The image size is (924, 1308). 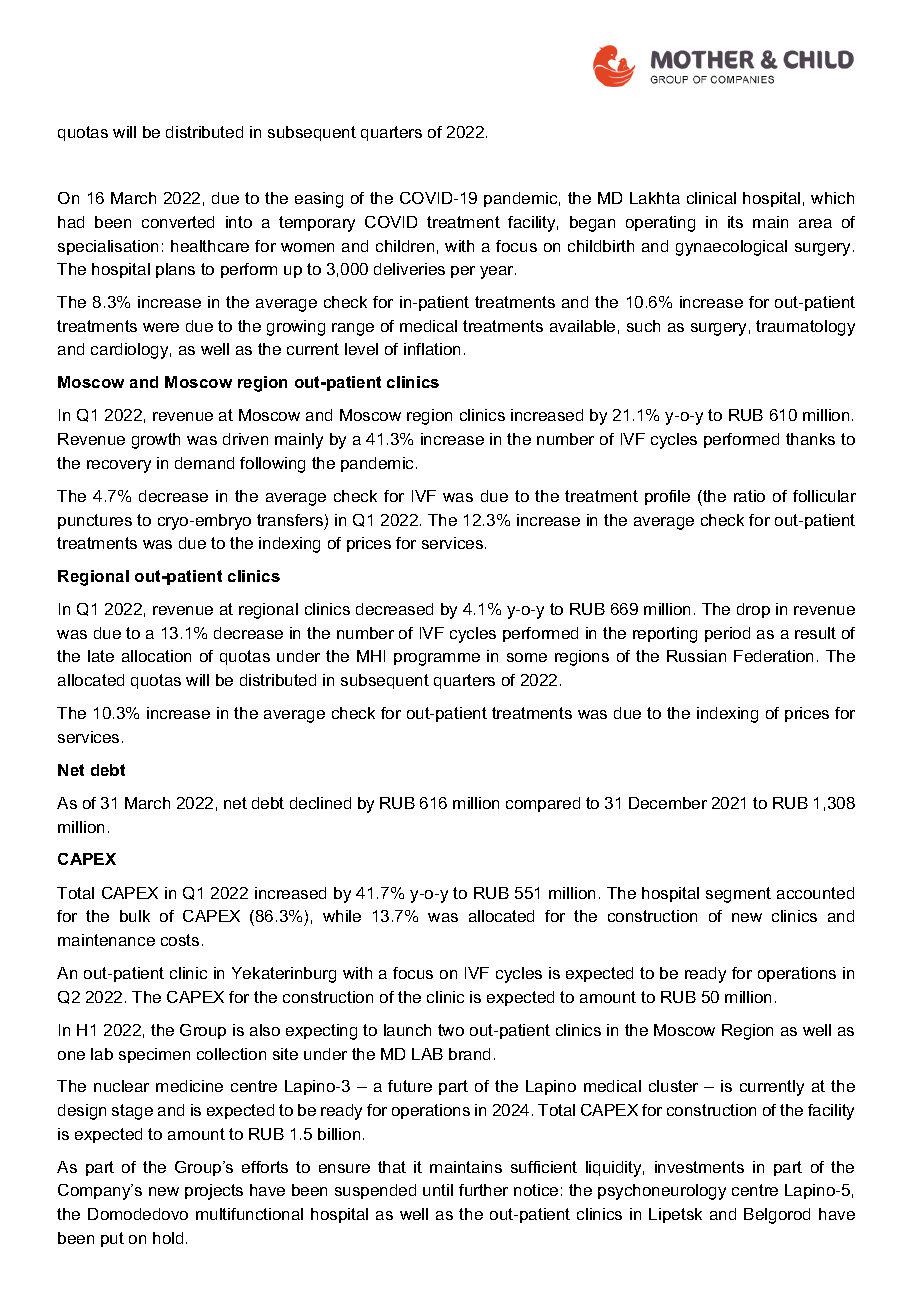 I want to click on children, so click(x=405, y=246).
